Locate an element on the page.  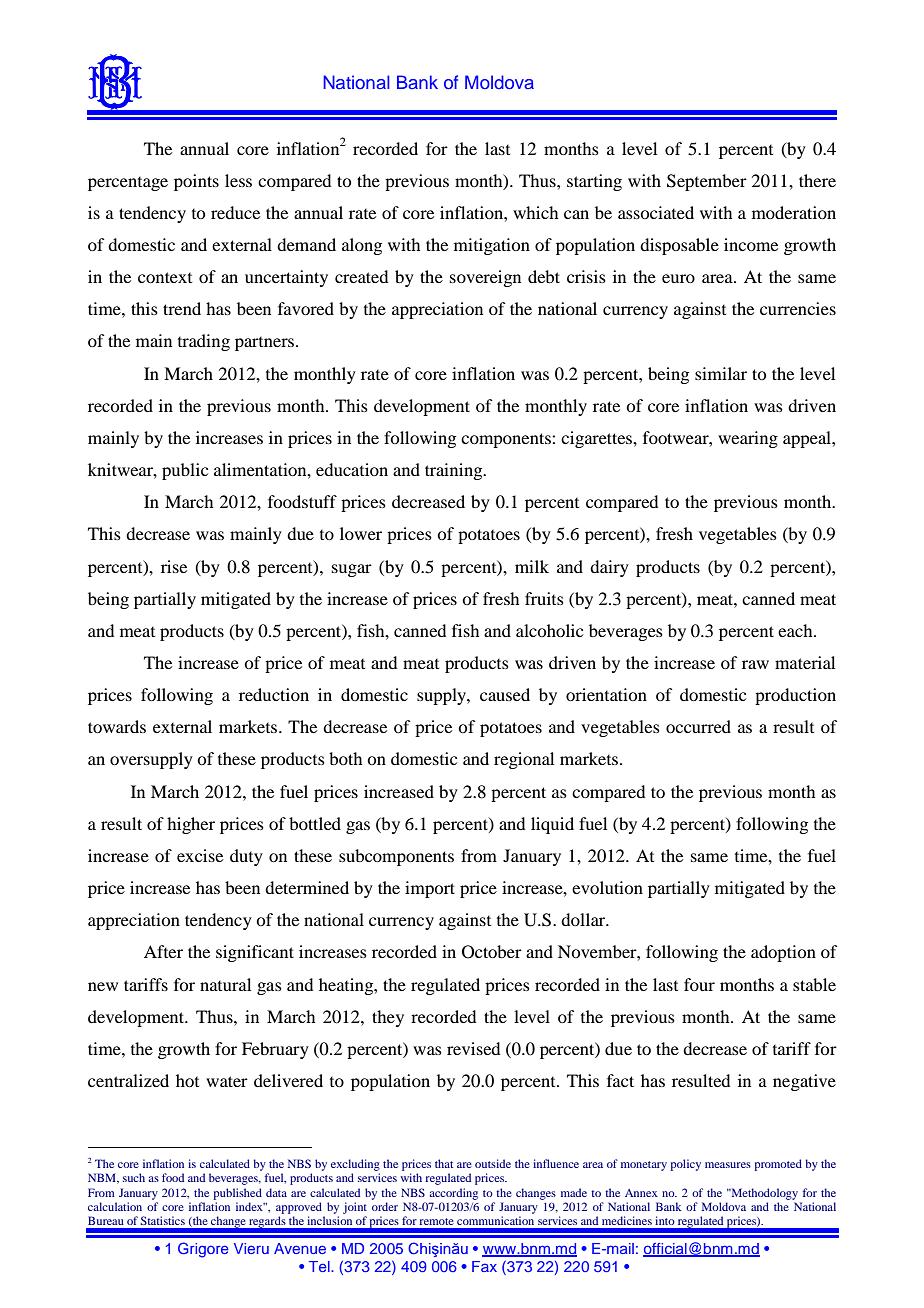
points is located at coordinates (196, 182).
